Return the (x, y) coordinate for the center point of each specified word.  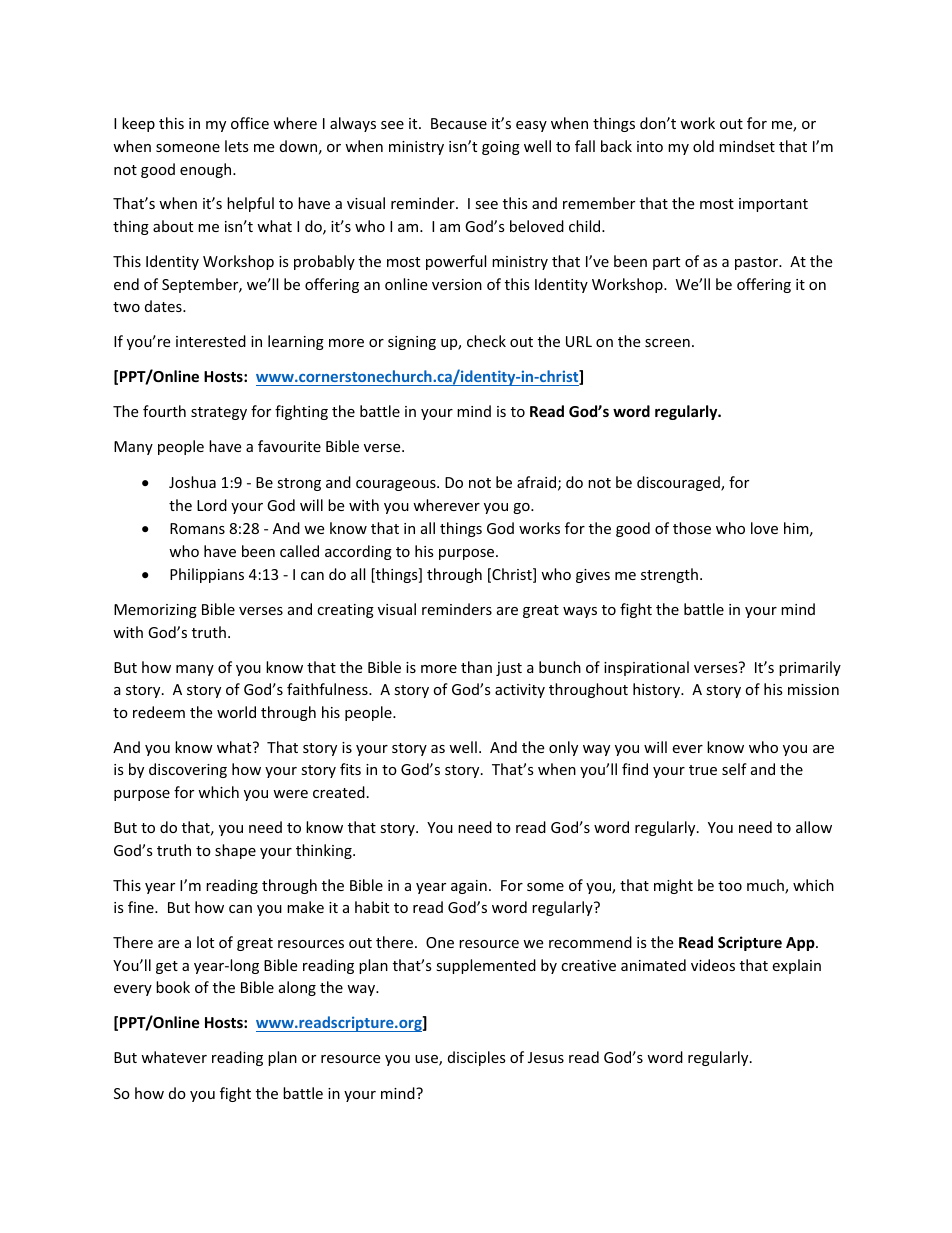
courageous (397, 485)
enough (207, 170)
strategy (219, 413)
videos (713, 965)
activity (520, 691)
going (501, 148)
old (703, 146)
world (236, 712)
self (734, 769)
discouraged (679, 483)
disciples (477, 1058)
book (173, 987)
